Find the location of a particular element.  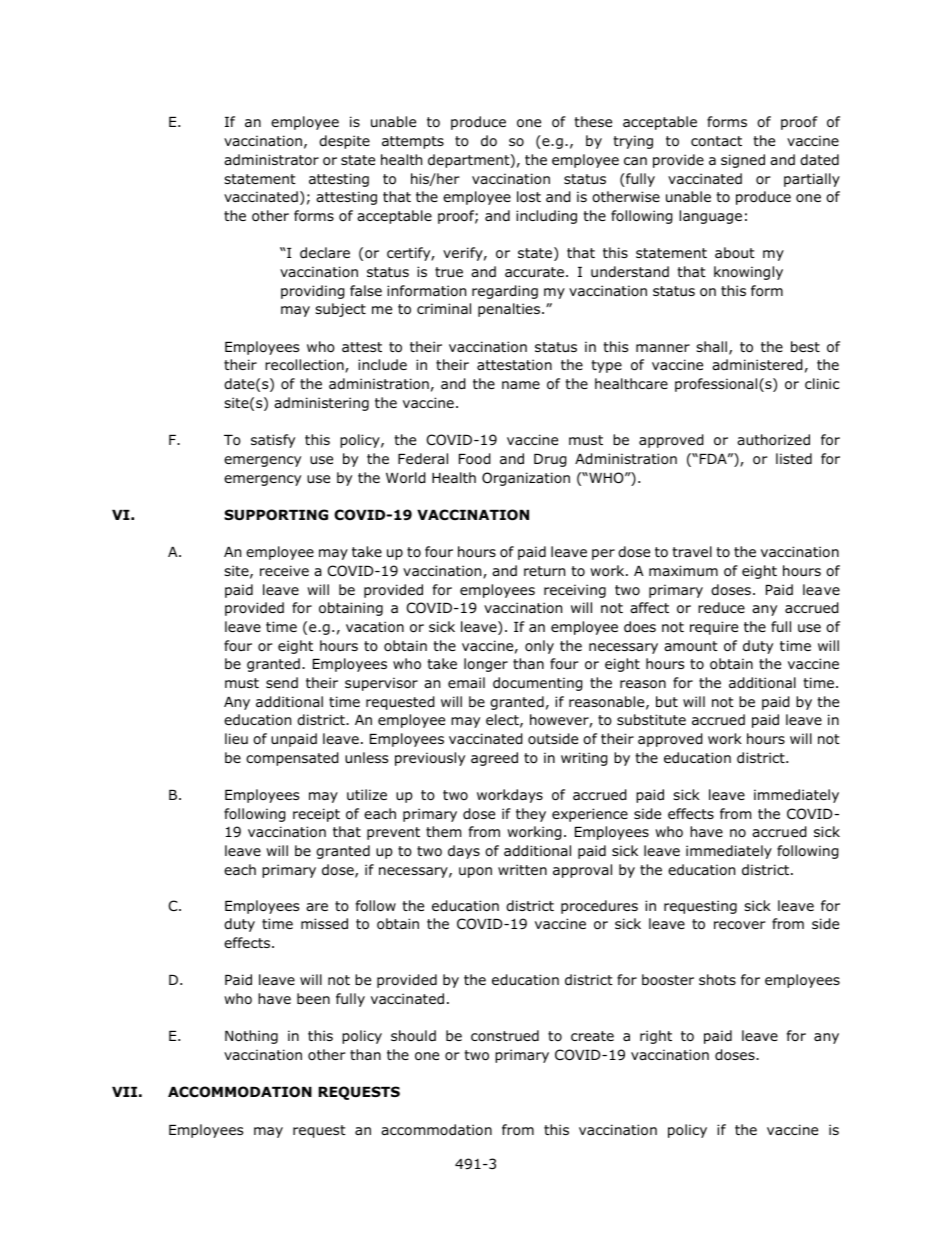

satisfy is located at coordinates (273, 441).
